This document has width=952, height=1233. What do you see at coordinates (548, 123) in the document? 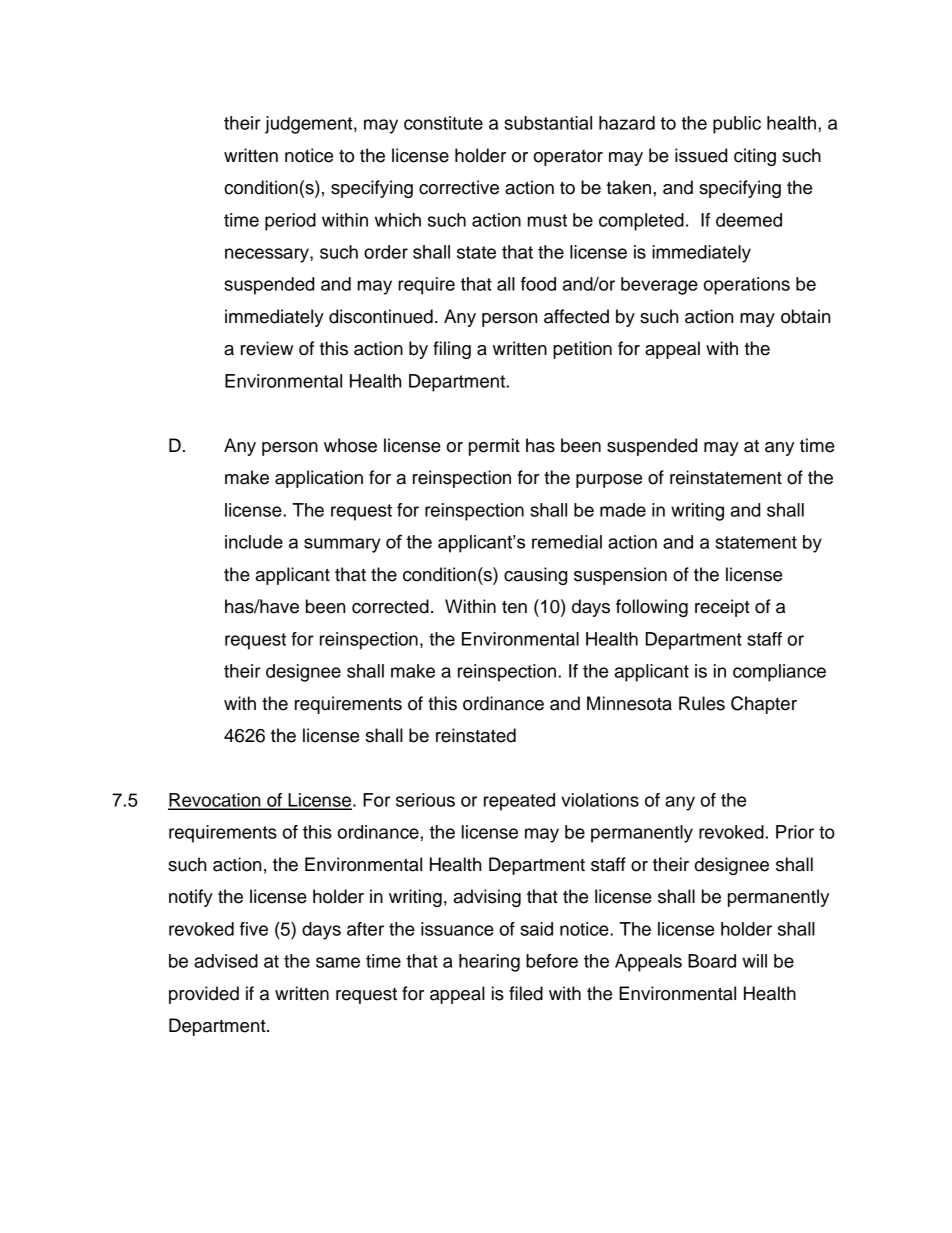
I see `substantial` at bounding box center [548, 123].
